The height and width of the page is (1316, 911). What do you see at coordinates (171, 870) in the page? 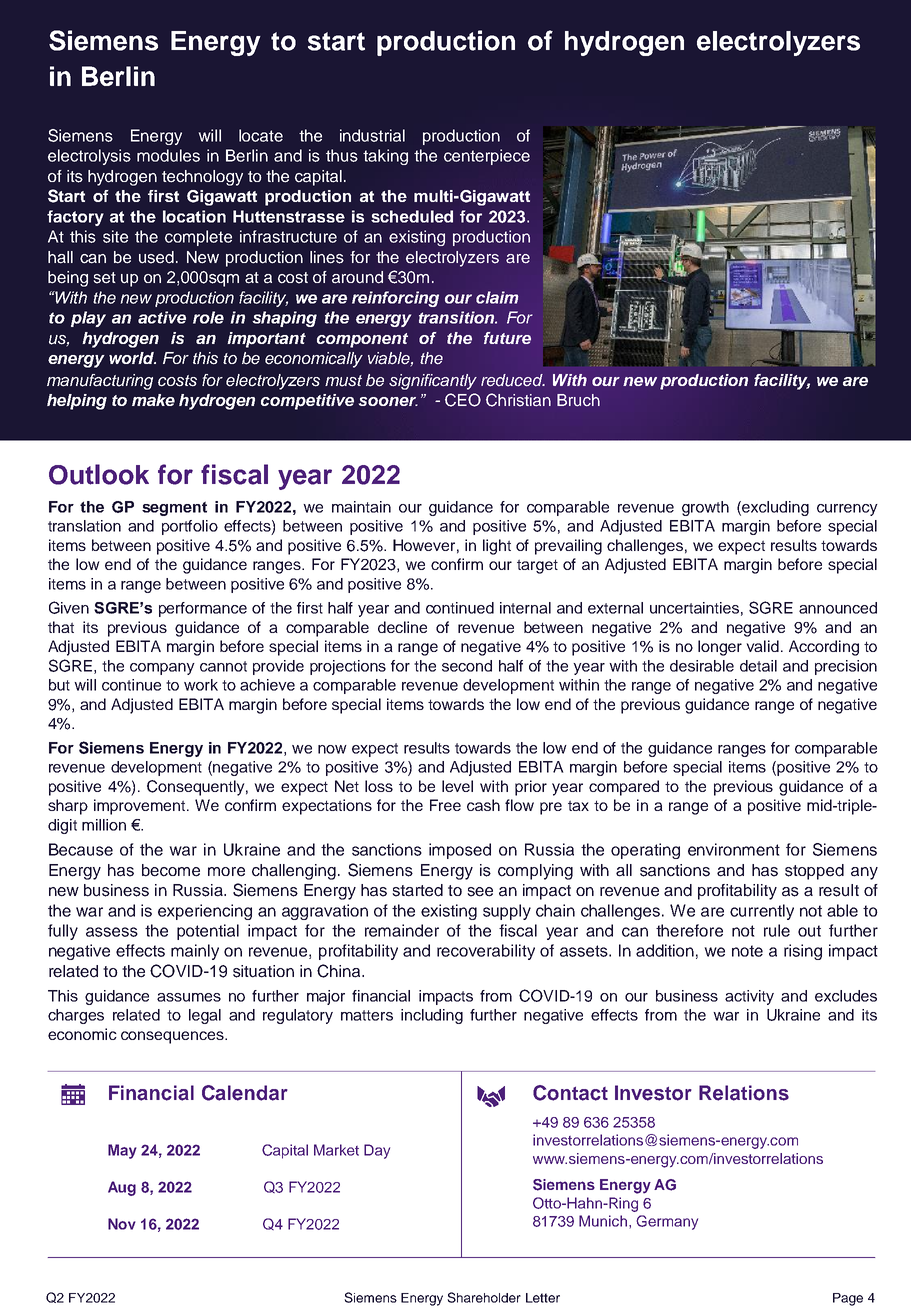
I see `become` at bounding box center [171, 870].
